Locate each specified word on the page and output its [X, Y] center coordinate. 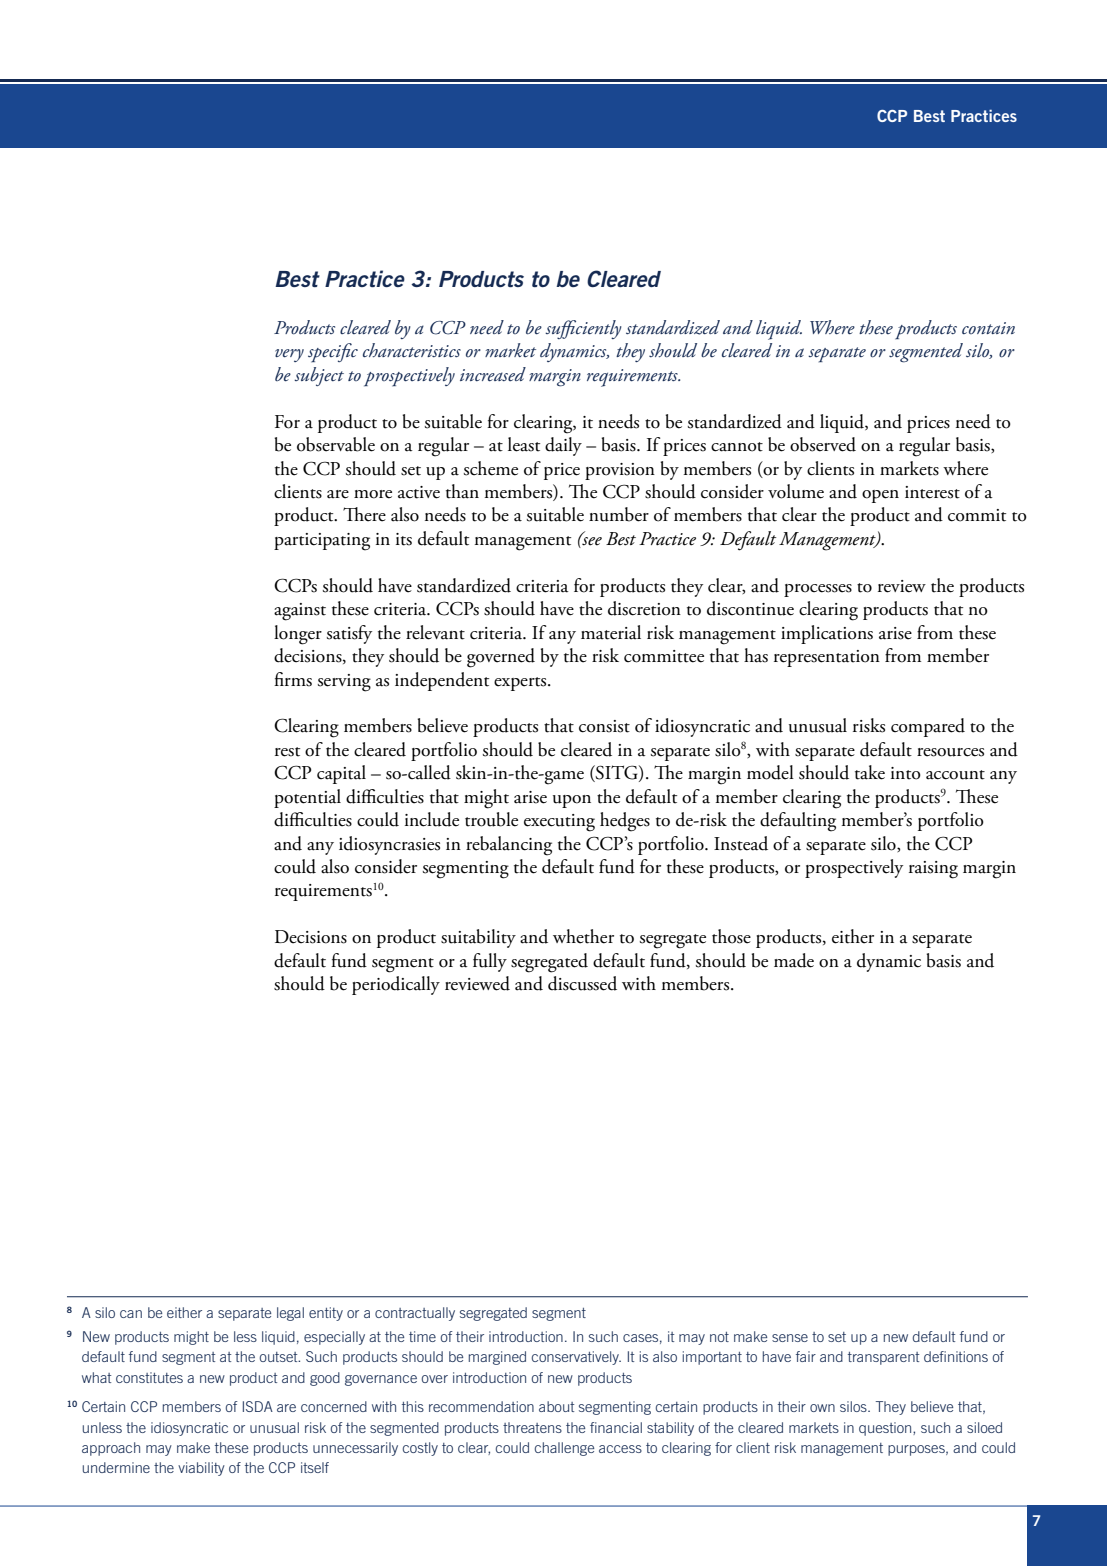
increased [493, 374]
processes [818, 590]
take [870, 772]
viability [201, 1469]
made [794, 960]
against [300, 612]
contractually [415, 1314]
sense [790, 1338]
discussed [582, 983]
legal [290, 1314]
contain [988, 328]
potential [307, 798]
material [611, 632]
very [289, 355]
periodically [396, 985]
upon [572, 801]
